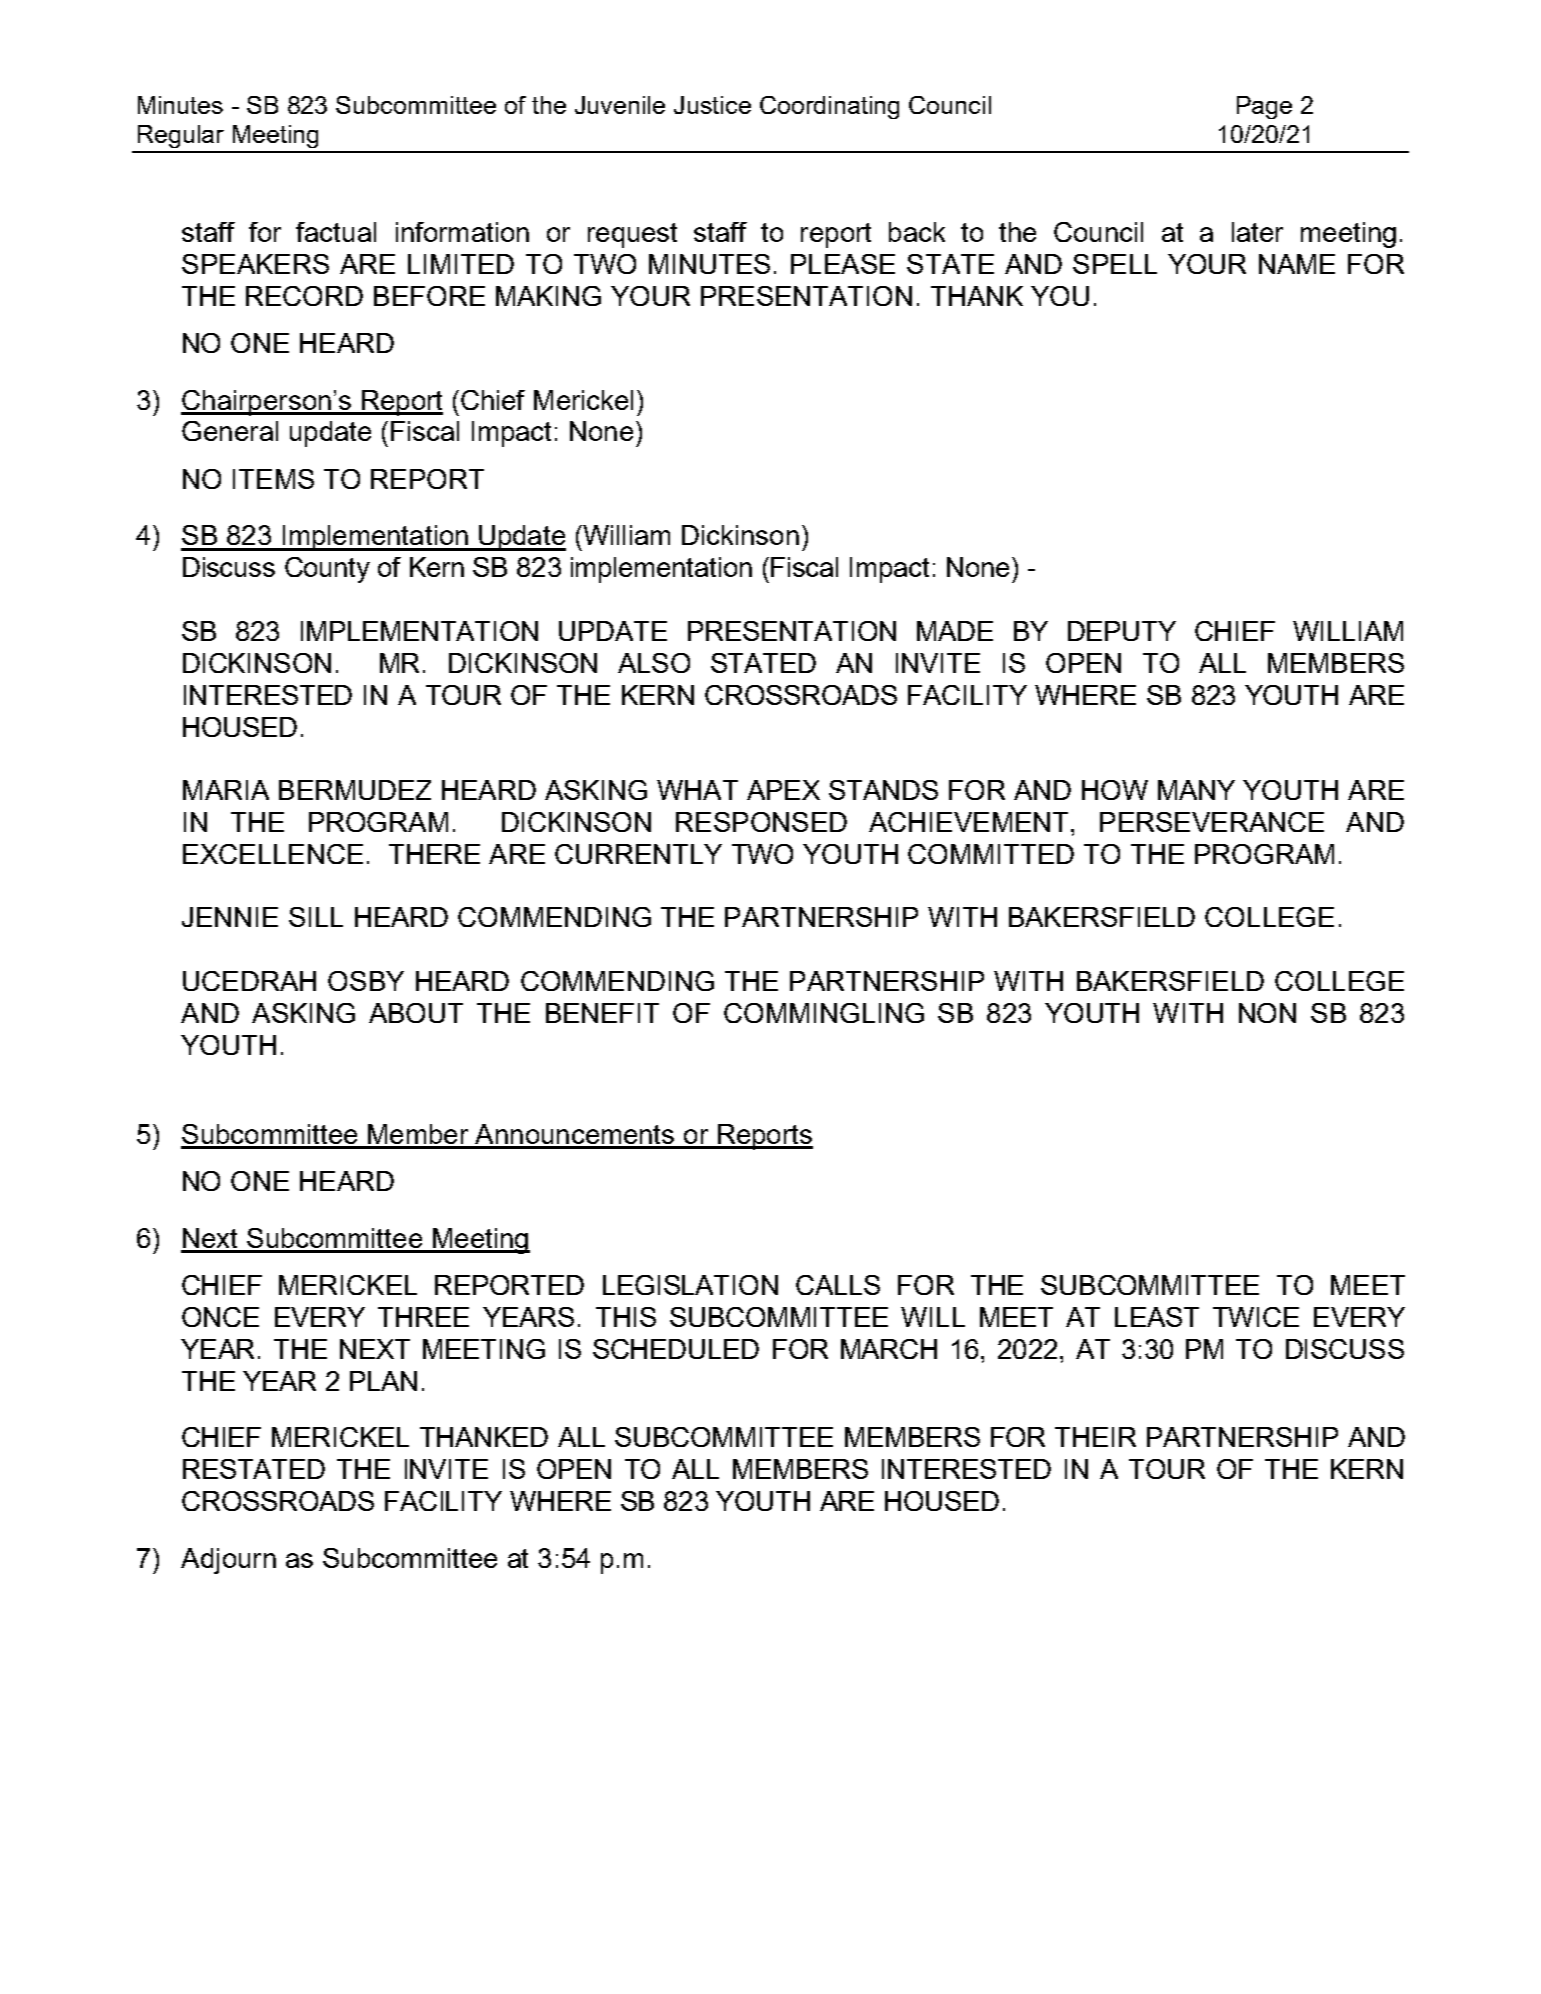  Describe the element at coordinates (1196, 790) in the document. I see `MANY` at that location.
